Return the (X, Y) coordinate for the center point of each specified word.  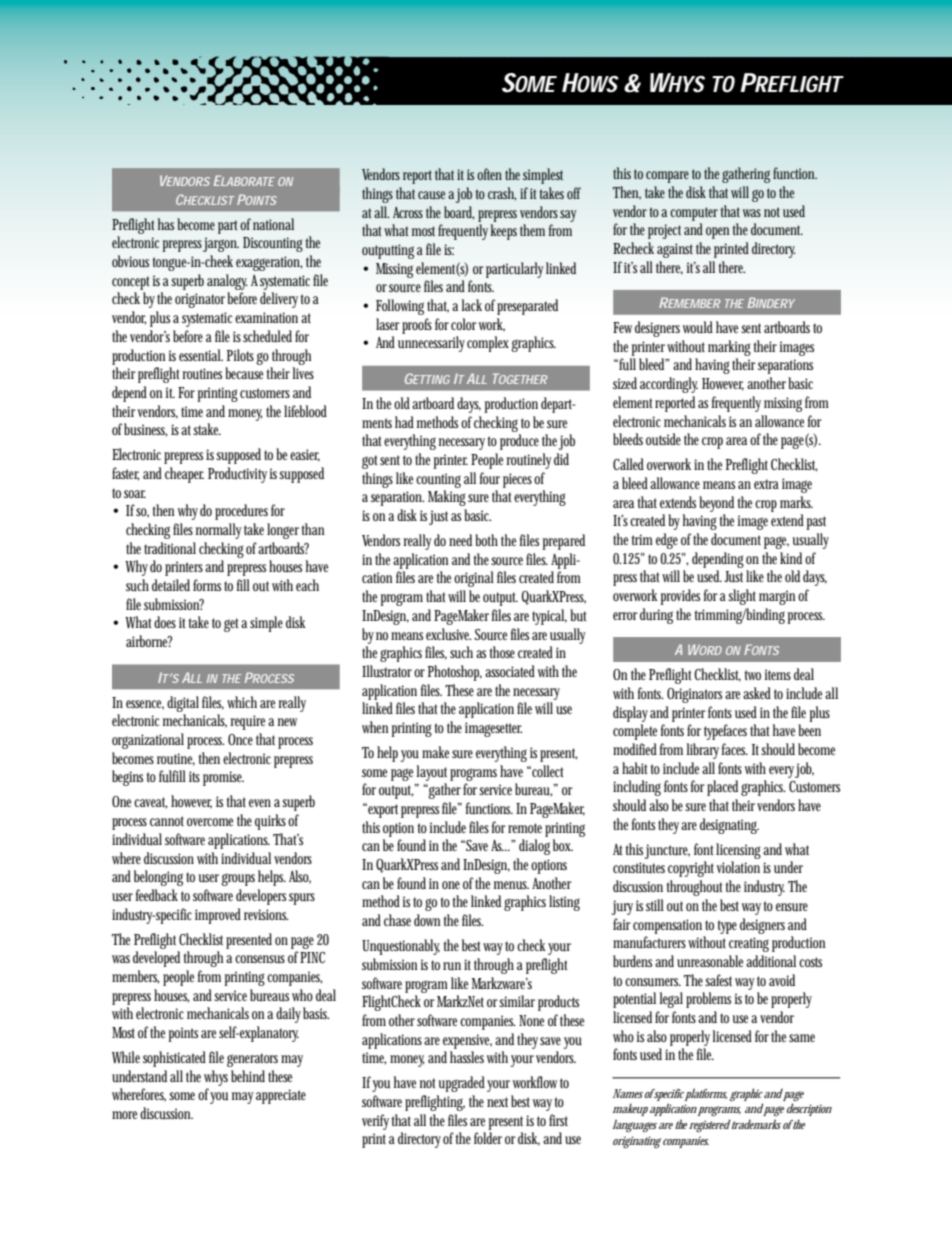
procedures (241, 512)
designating (729, 826)
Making (447, 498)
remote (525, 828)
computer (694, 214)
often (489, 174)
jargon (221, 244)
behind (248, 1076)
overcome (210, 822)
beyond (716, 504)
